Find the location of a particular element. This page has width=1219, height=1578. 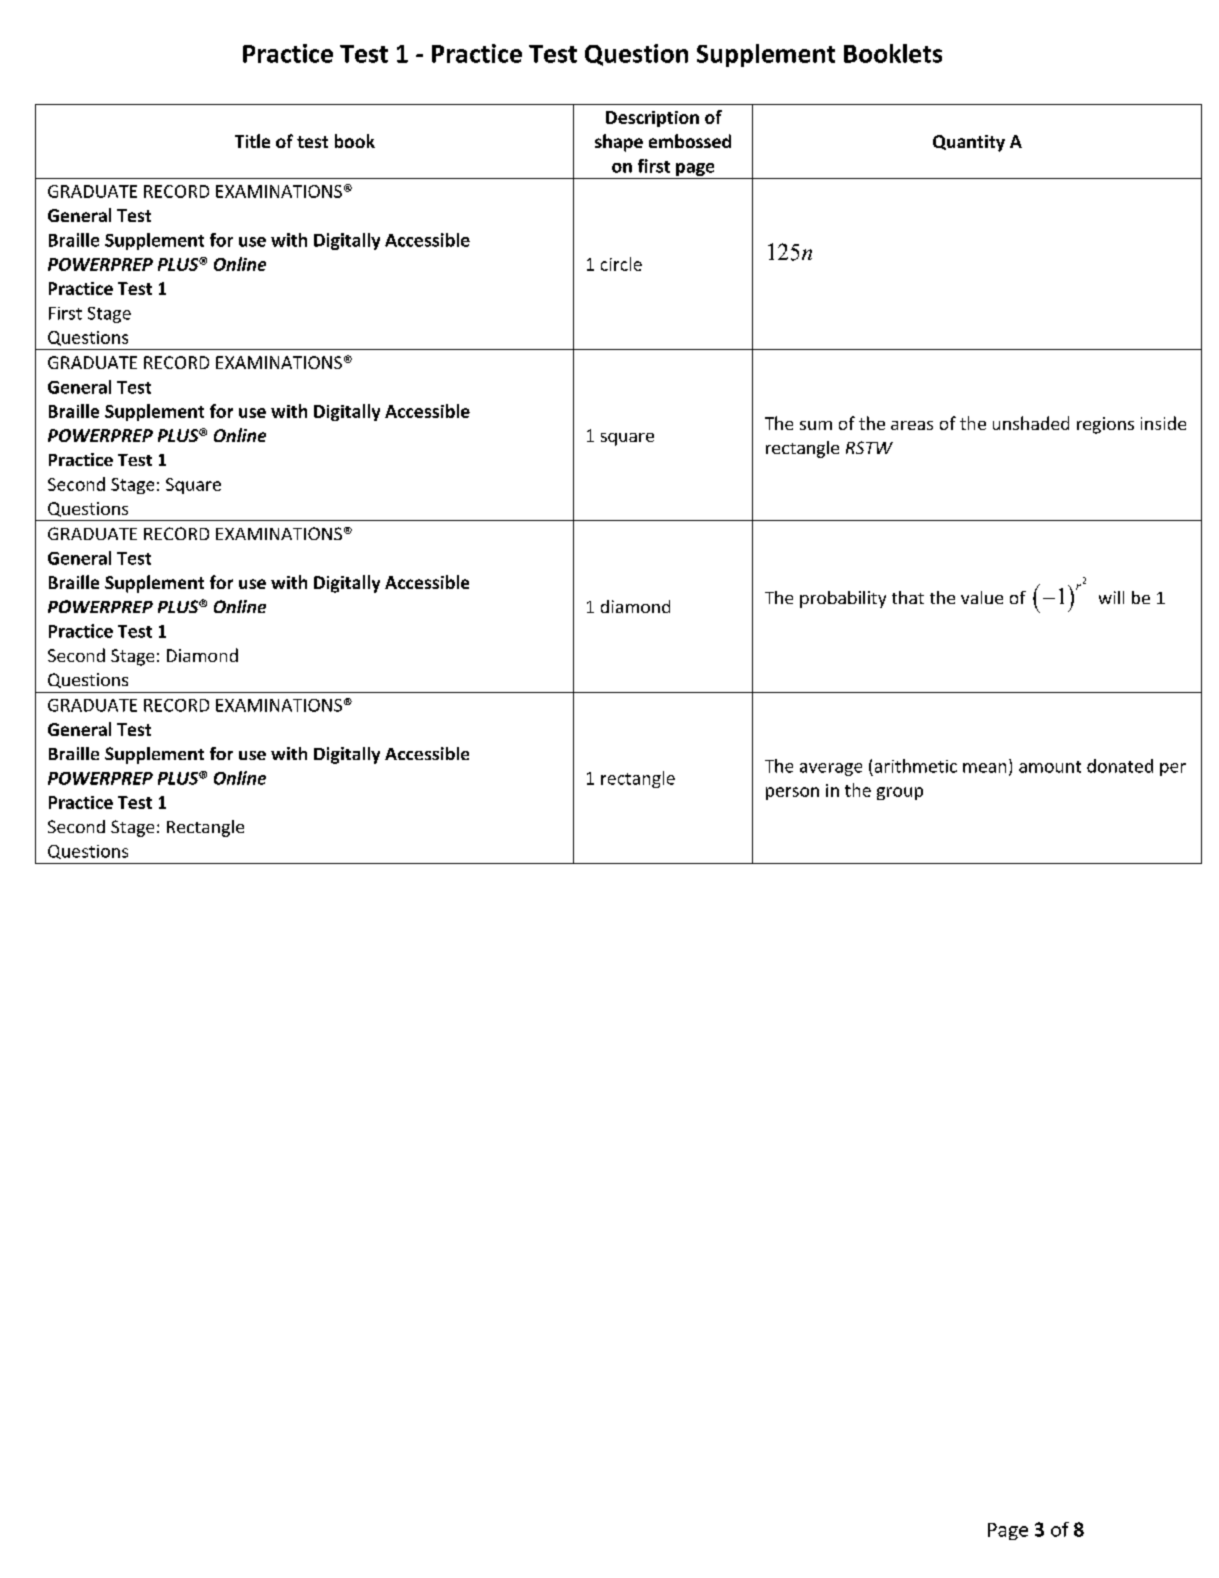

unshaded is located at coordinates (1031, 423).
